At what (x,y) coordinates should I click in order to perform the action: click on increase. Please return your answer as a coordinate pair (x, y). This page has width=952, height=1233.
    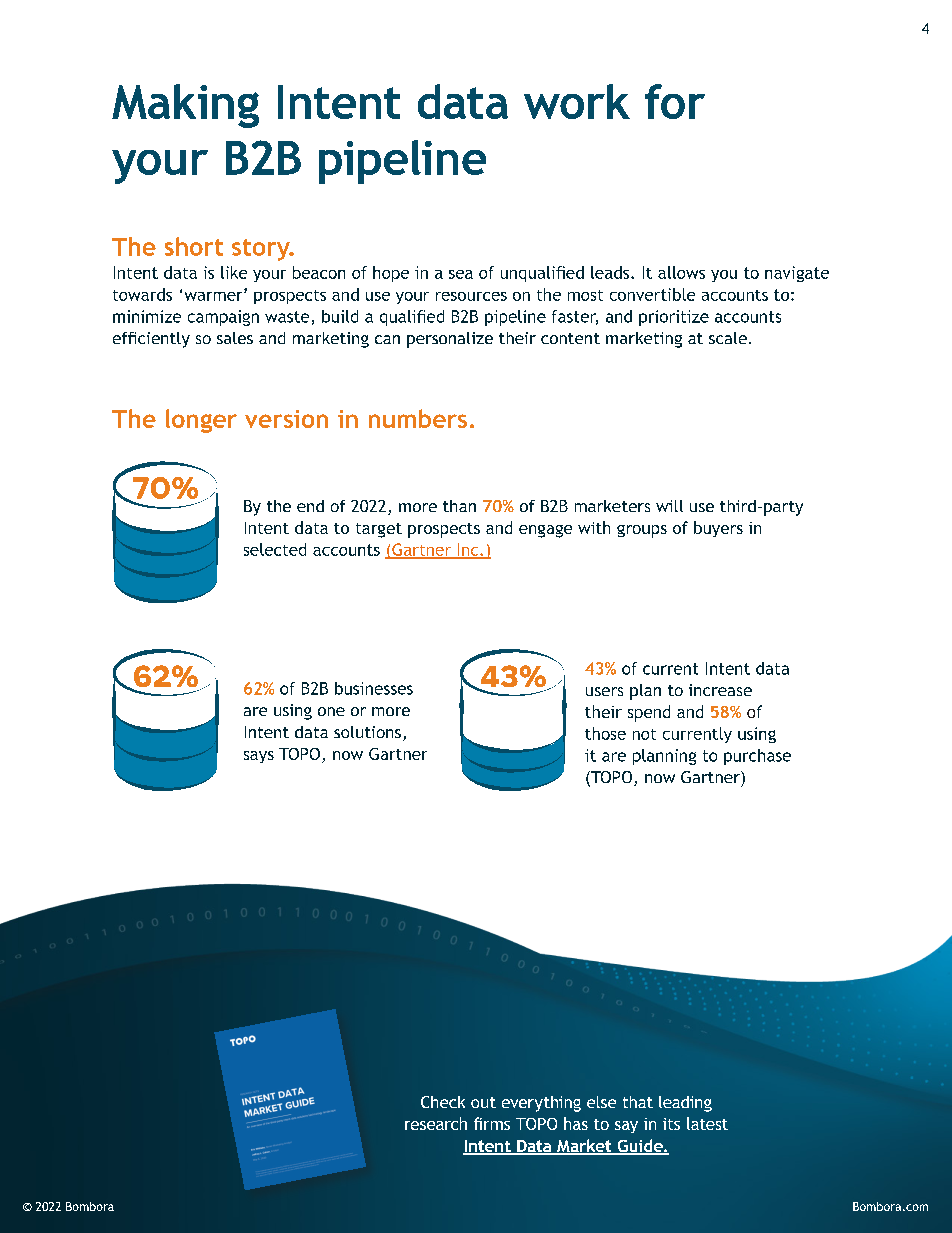
    Looking at the image, I should click on (720, 690).
